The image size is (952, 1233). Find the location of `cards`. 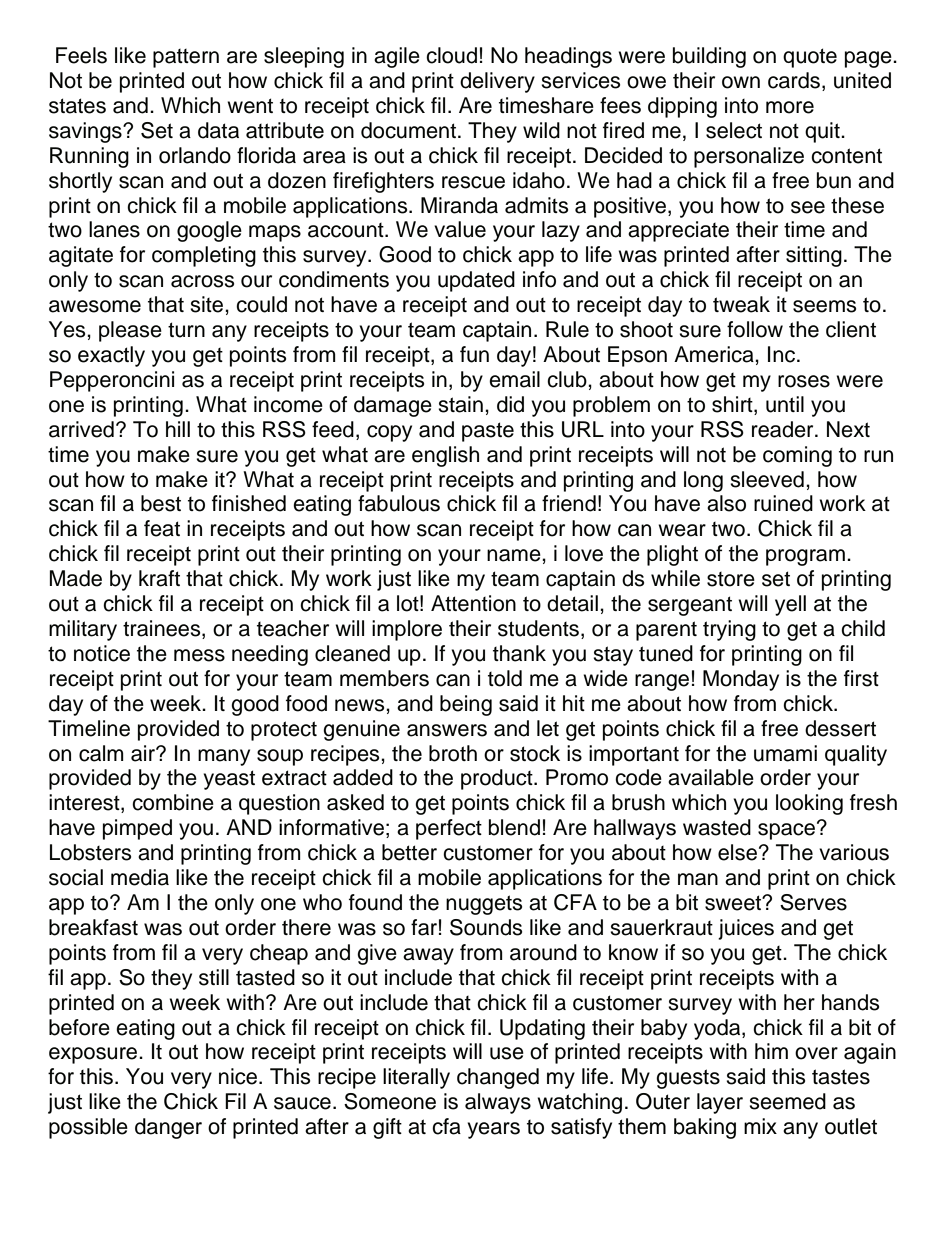

cards is located at coordinates (794, 80).
